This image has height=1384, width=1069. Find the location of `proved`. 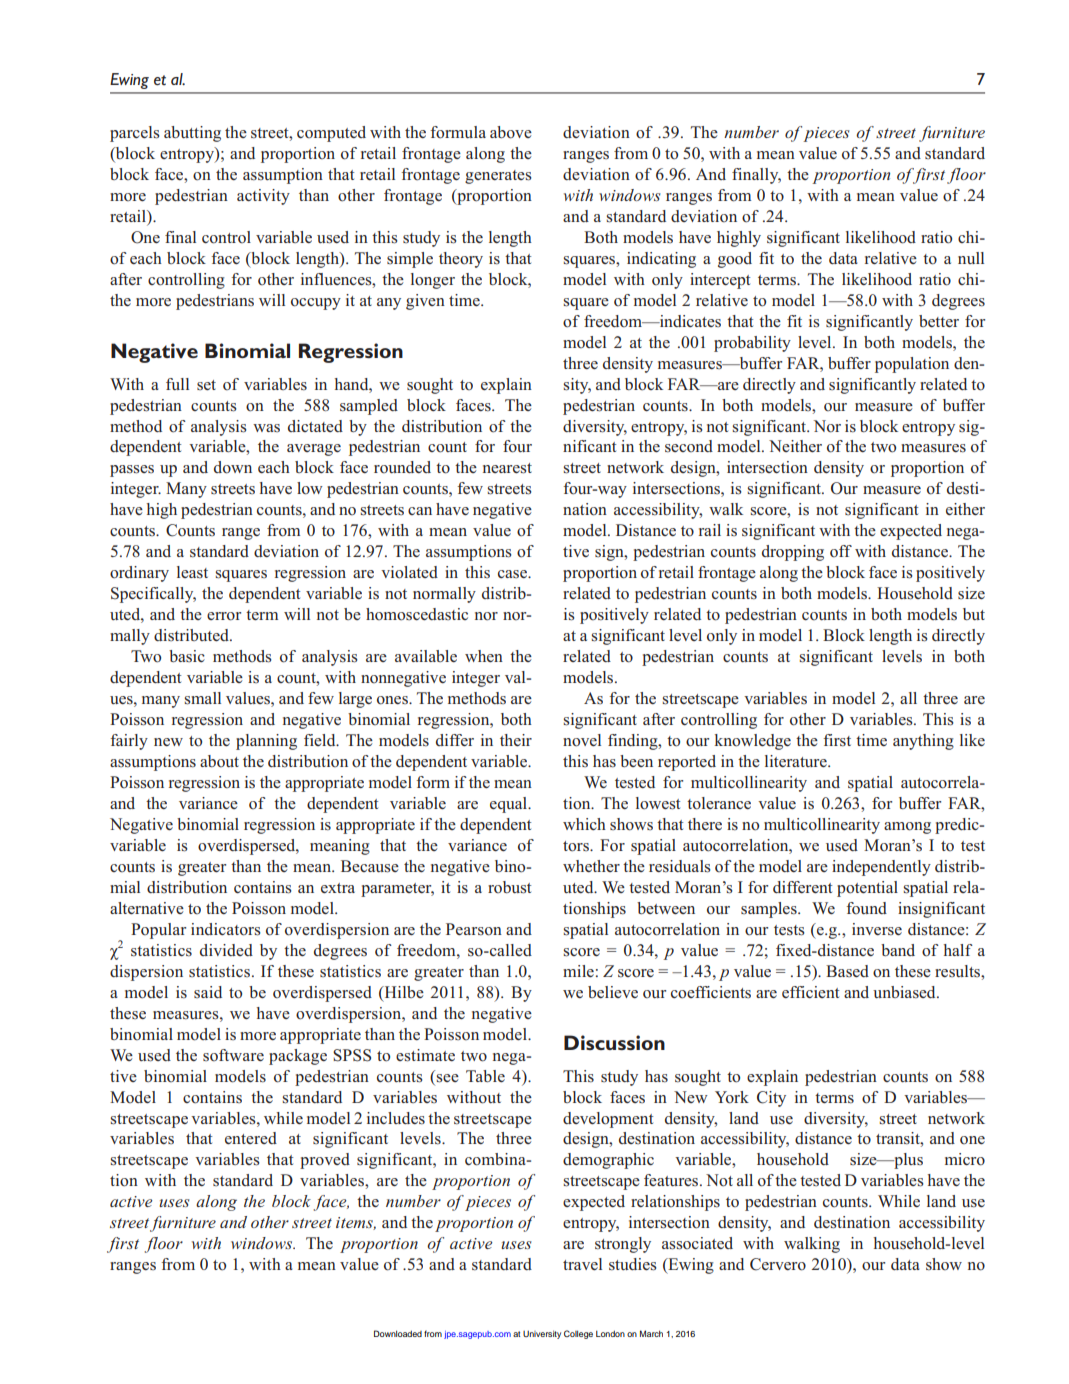

proved is located at coordinates (325, 1161).
